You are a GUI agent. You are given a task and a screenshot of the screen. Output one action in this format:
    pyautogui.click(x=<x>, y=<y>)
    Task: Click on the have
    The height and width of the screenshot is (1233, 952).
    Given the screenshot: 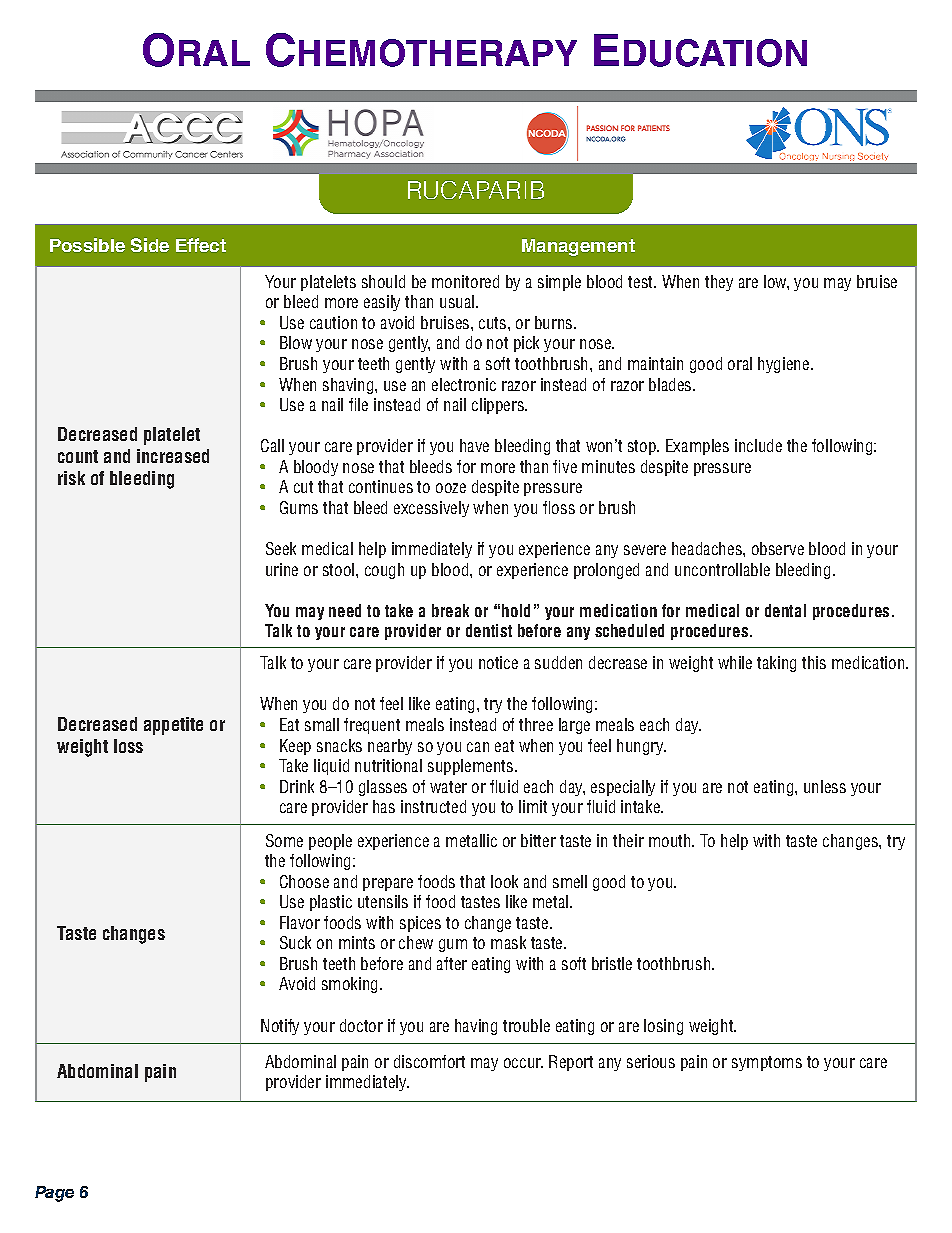 What is the action you would take?
    pyautogui.click(x=474, y=445)
